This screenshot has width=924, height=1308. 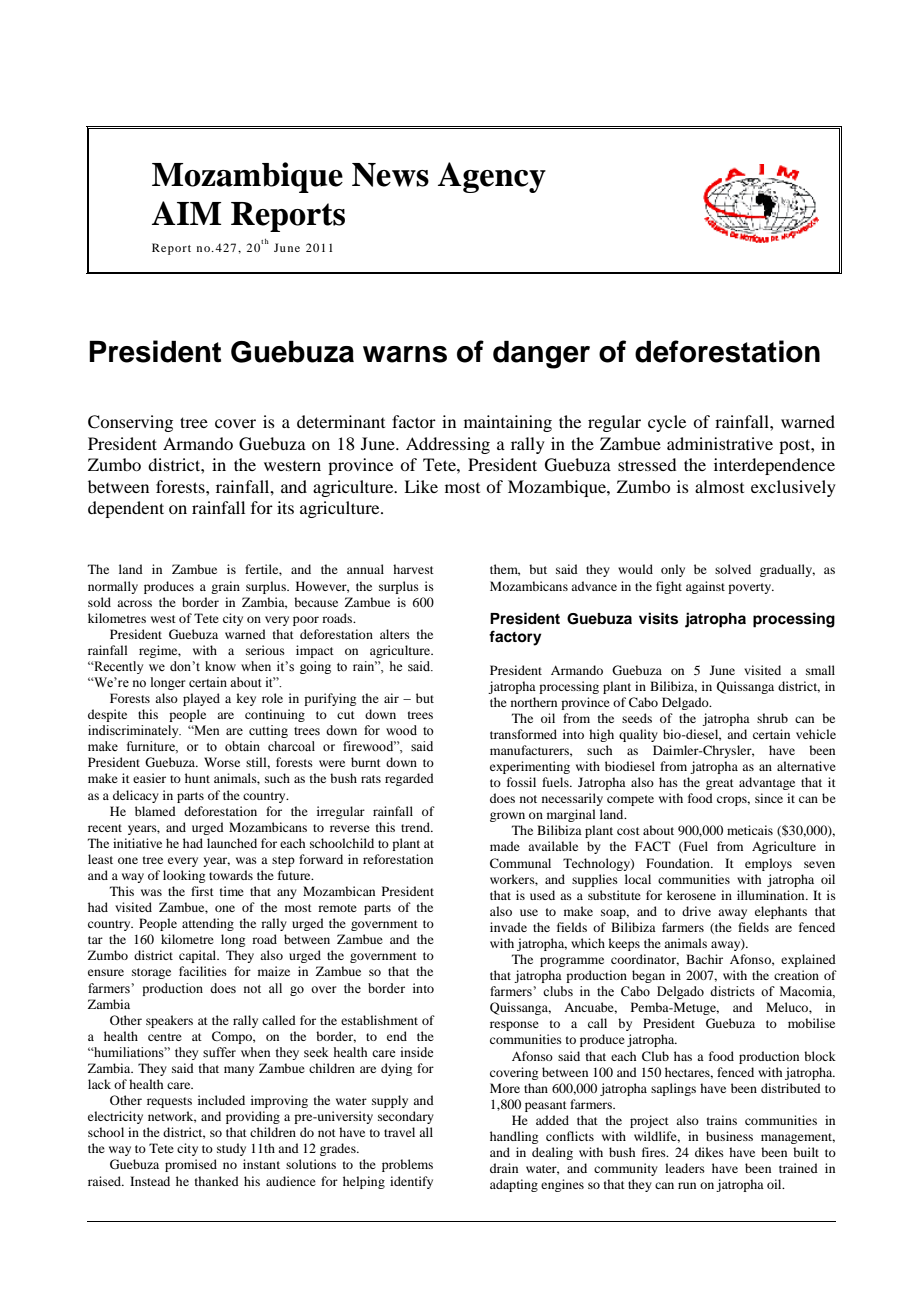 What do you see at coordinates (421, 486) in the screenshot?
I see `Like` at bounding box center [421, 486].
